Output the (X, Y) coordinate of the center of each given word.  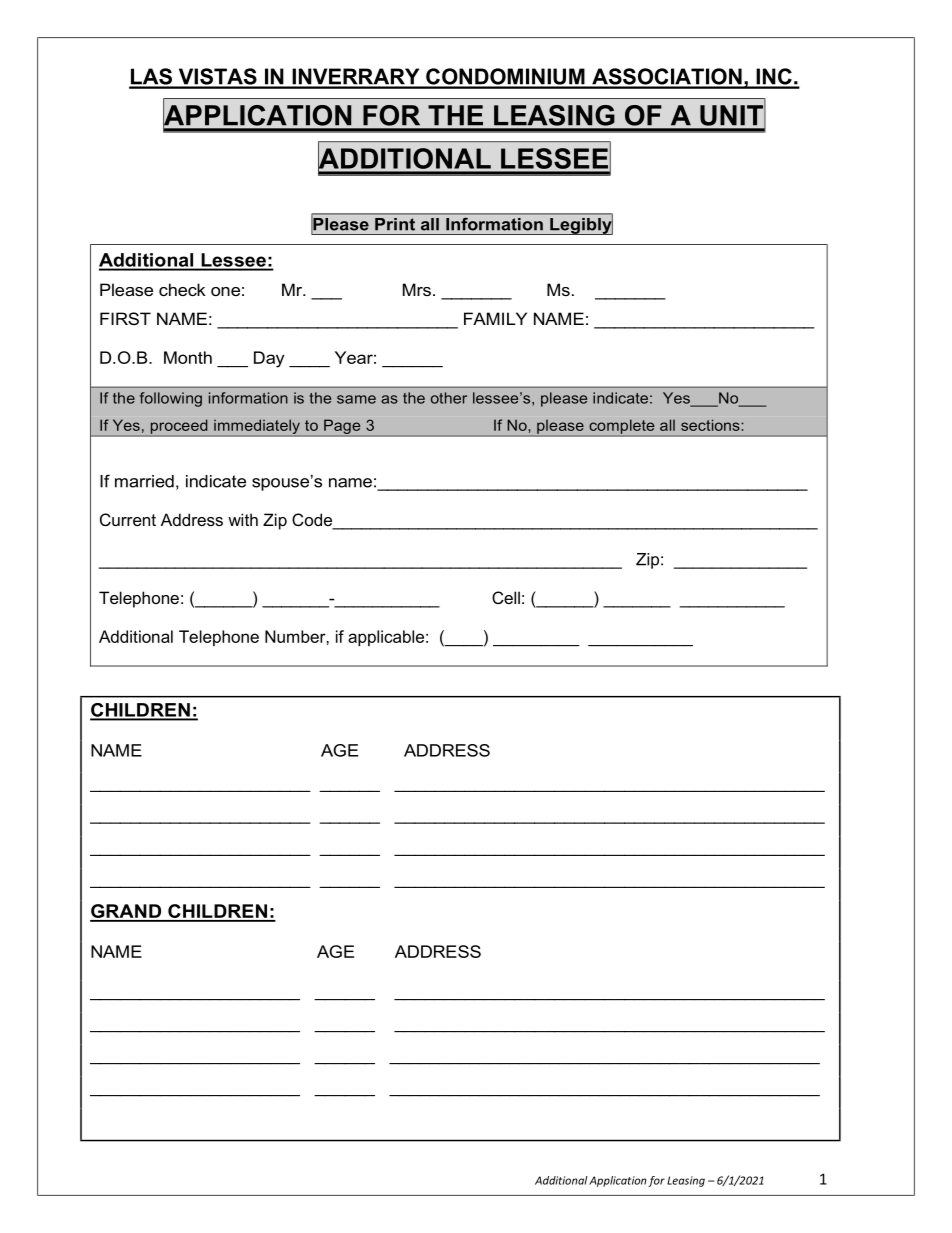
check (182, 289)
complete (622, 427)
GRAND (126, 912)
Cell (506, 597)
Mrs (417, 289)
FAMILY (495, 318)
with (243, 519)
